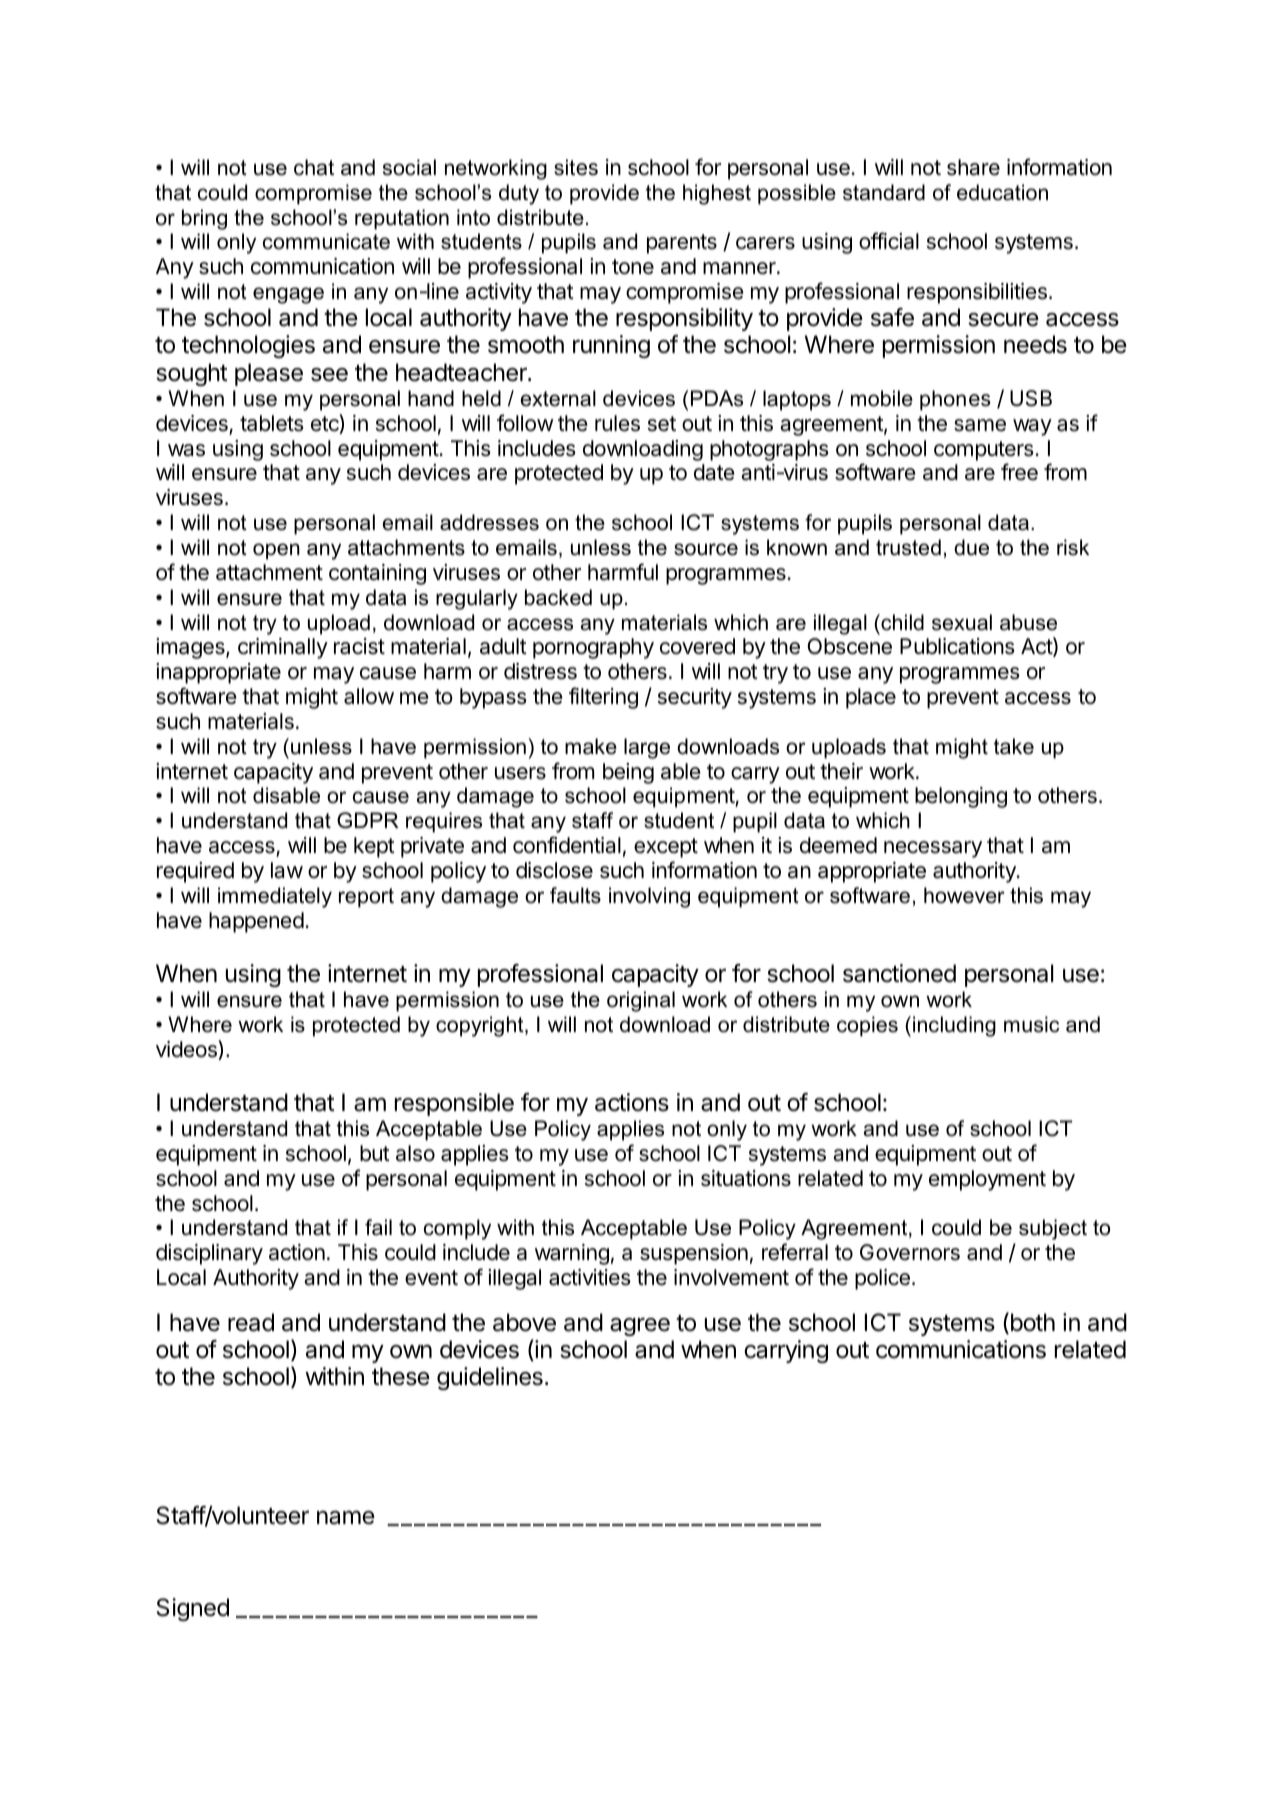  Describe the element at coordinates (326, 241) in the screenshot. I see `communicate` at that location.
